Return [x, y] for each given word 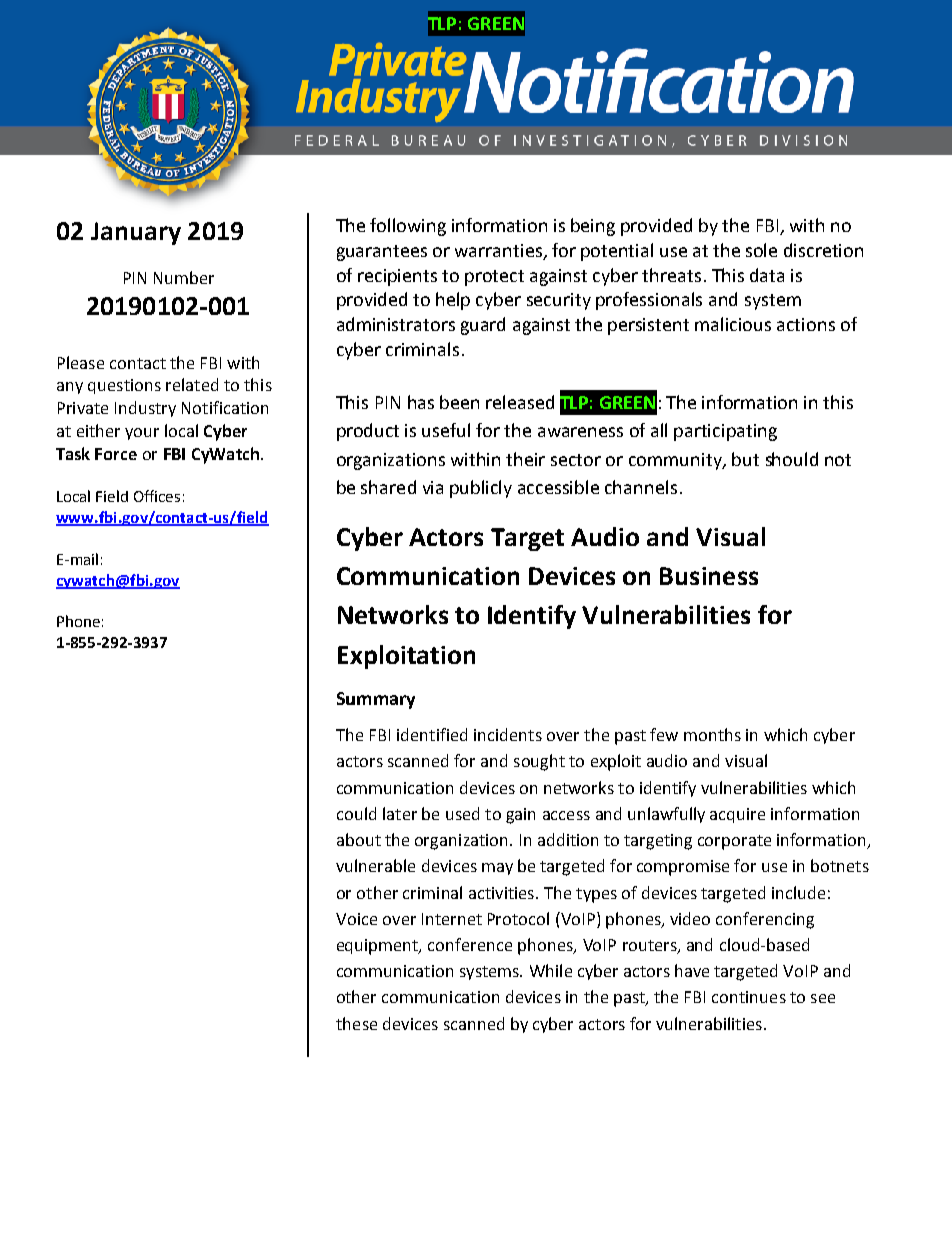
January [136, 233]
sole [761, 250]
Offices [157, 496]
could [356, 813]
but [745, 459]
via [433, 487]
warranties [499, 252]
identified [432, 734]
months [712, 734]
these [356, 1023]
